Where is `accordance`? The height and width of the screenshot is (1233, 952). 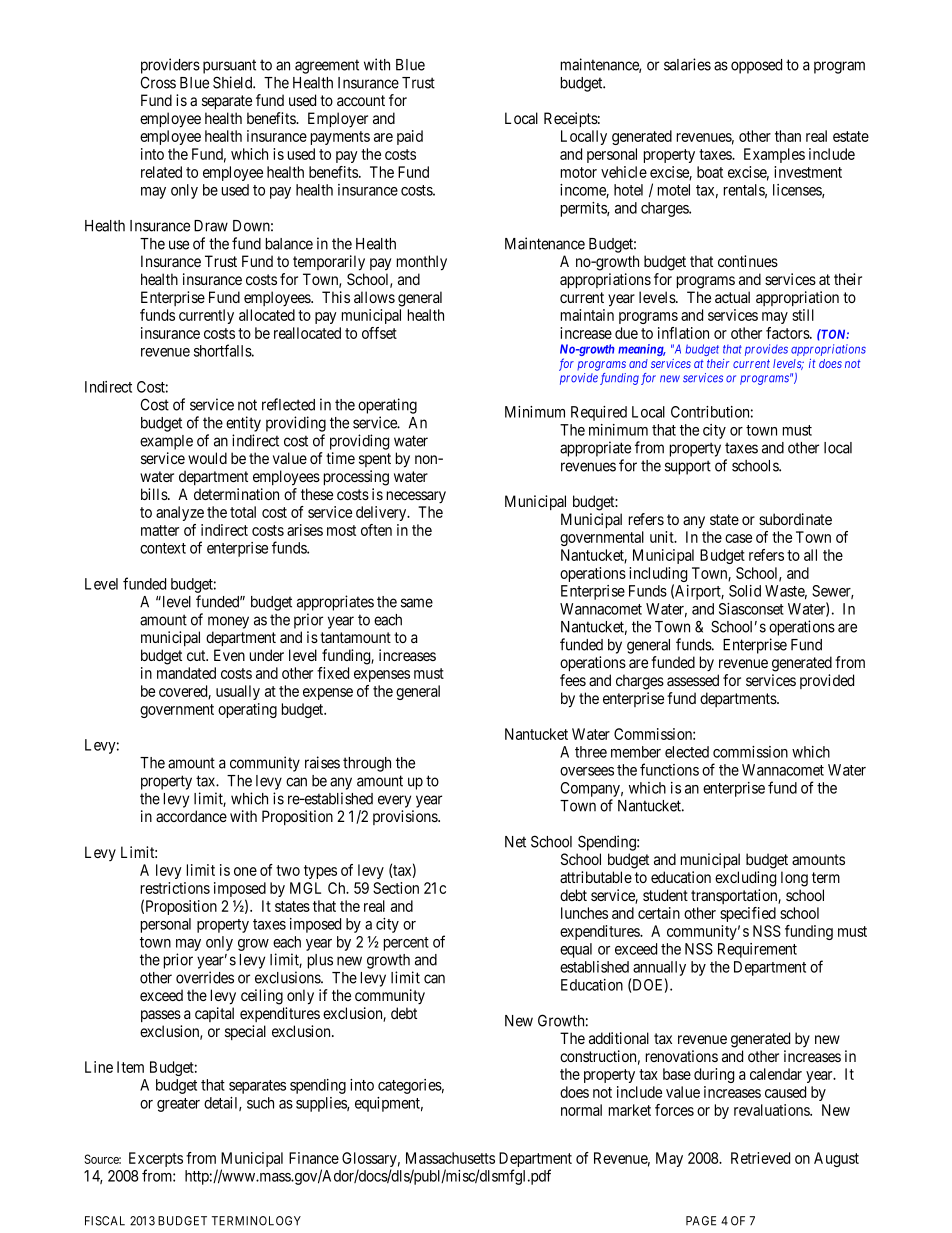 accordance is located at coordinates (191, 816).
